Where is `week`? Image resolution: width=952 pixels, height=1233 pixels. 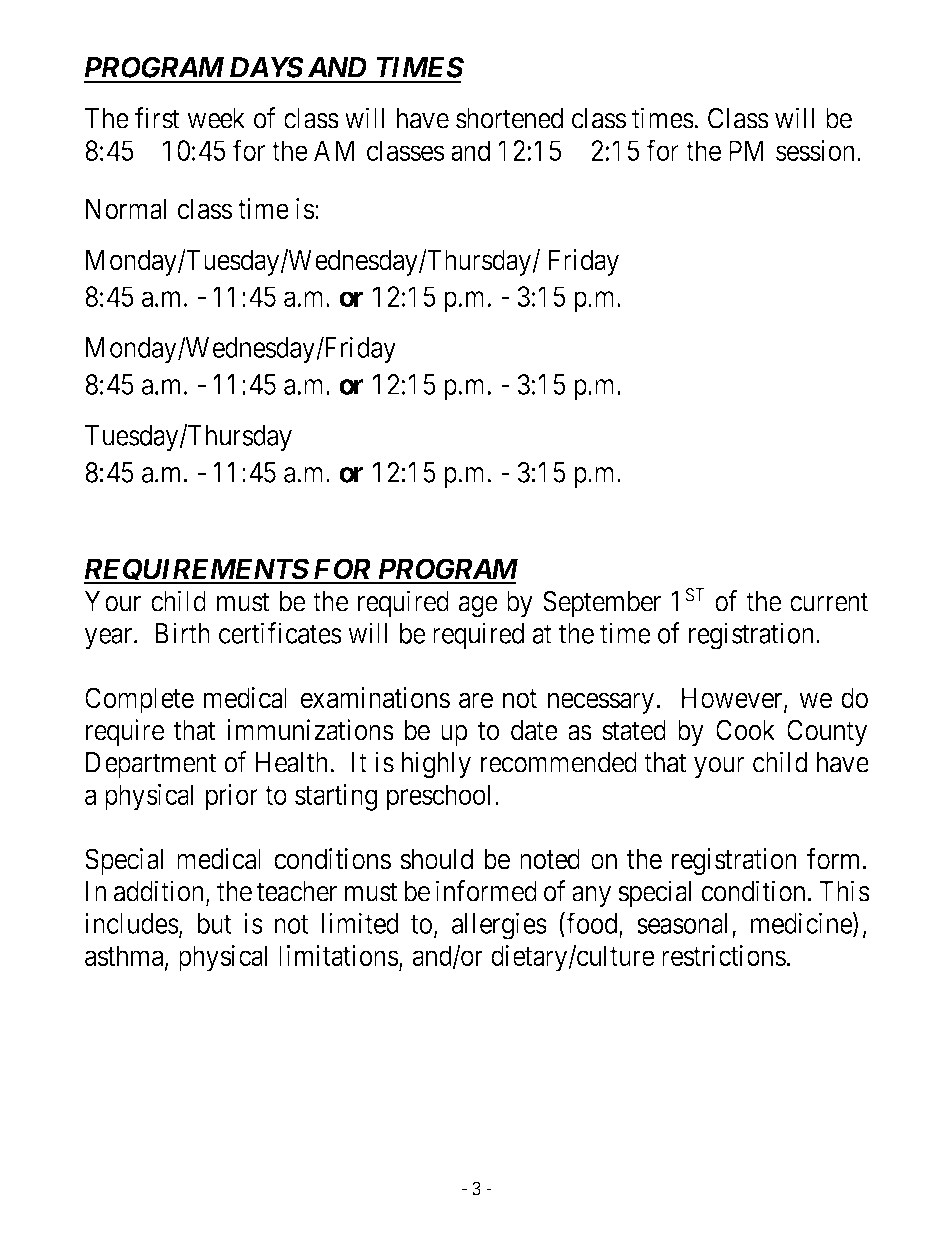
week is located at coordinates (216, 118).
